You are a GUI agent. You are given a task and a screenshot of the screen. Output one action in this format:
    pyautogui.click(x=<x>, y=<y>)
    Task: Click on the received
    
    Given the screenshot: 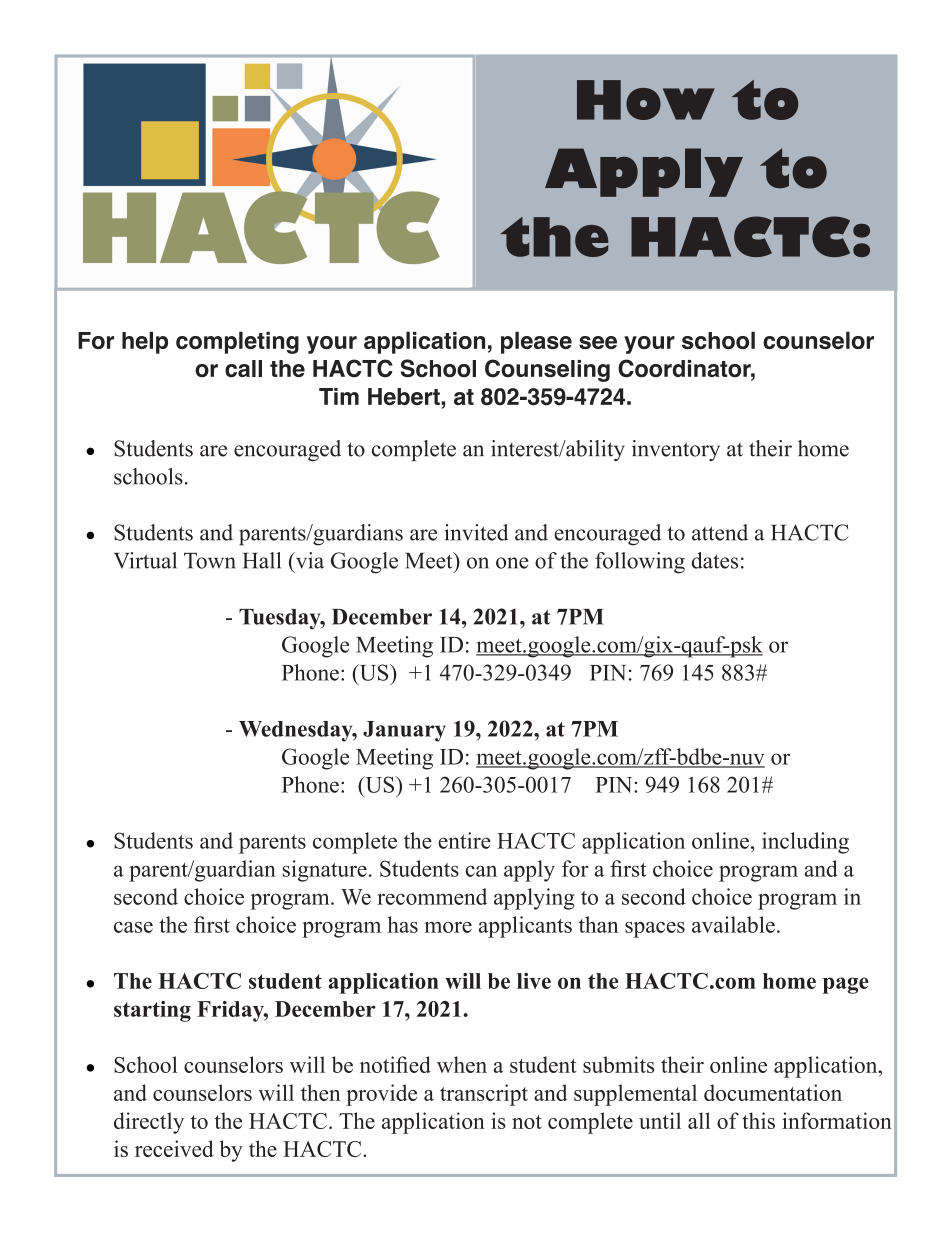 What is the action you would take?
    pyautogui.click(x=174, y=1148)
